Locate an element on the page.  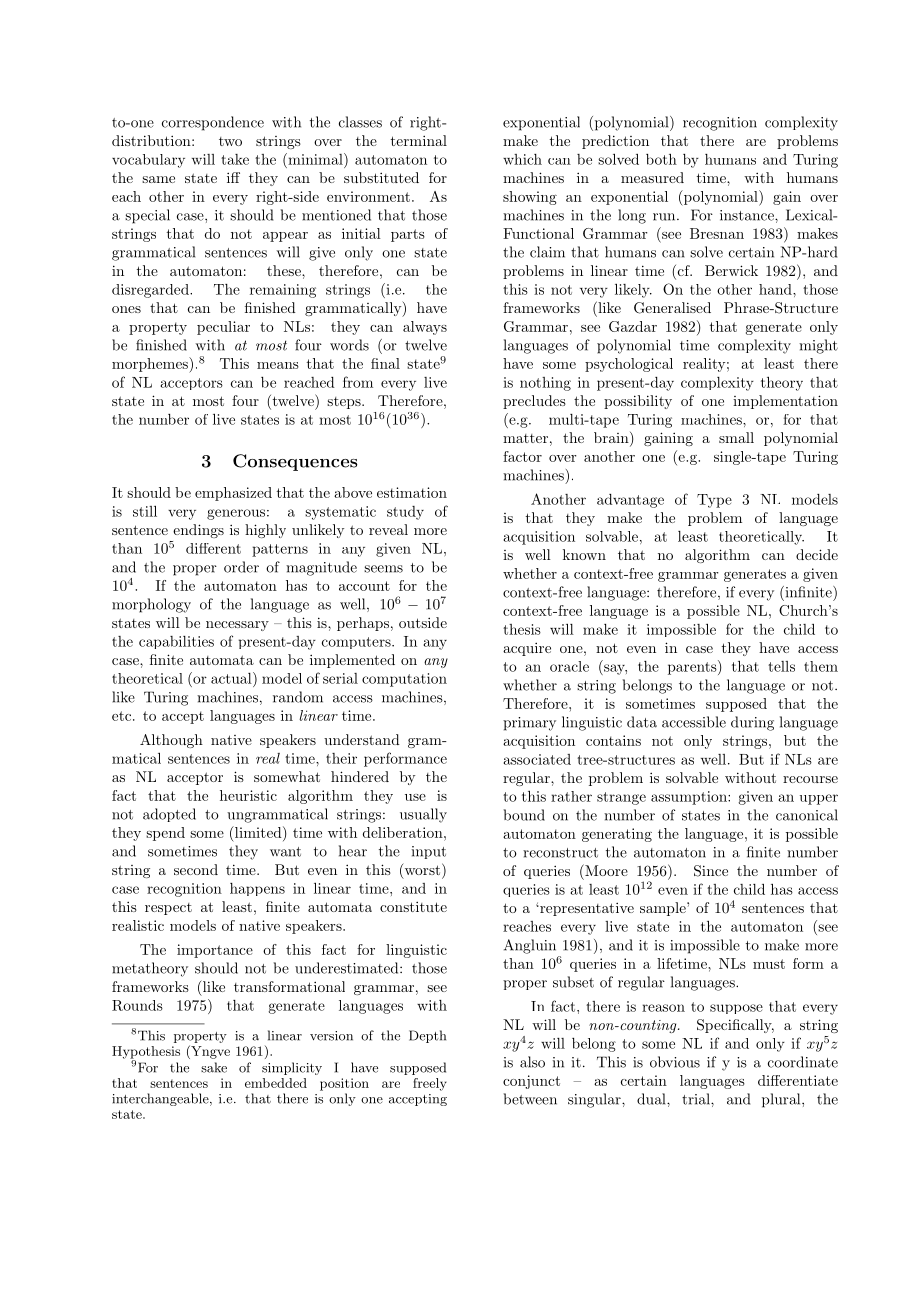
which is located at coordinates (522, 159).
